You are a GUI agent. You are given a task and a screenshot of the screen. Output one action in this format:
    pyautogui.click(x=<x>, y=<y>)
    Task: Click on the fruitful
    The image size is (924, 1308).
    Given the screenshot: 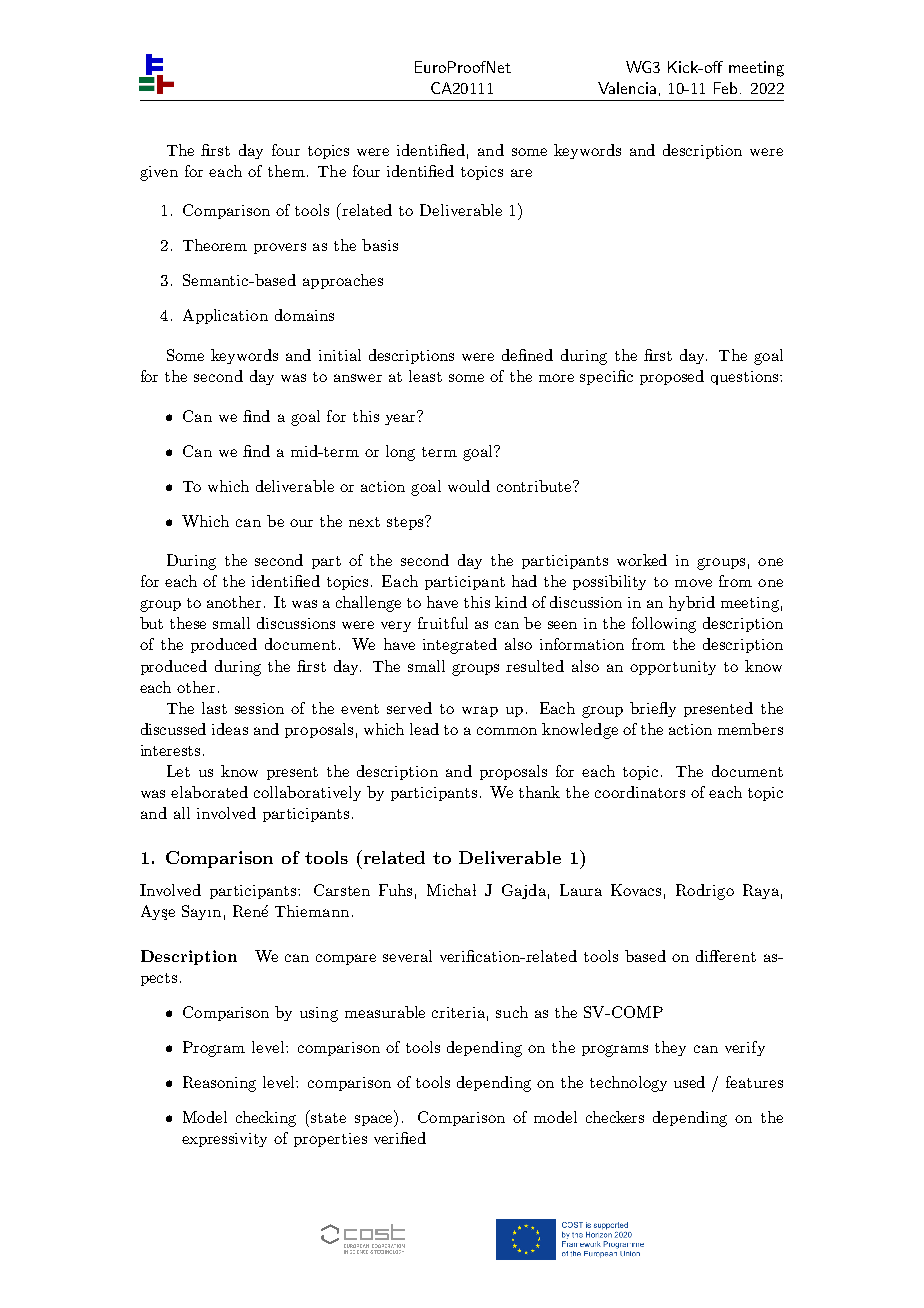 What is the action you would take?
    pyautogui.click(x=443, y=623)
